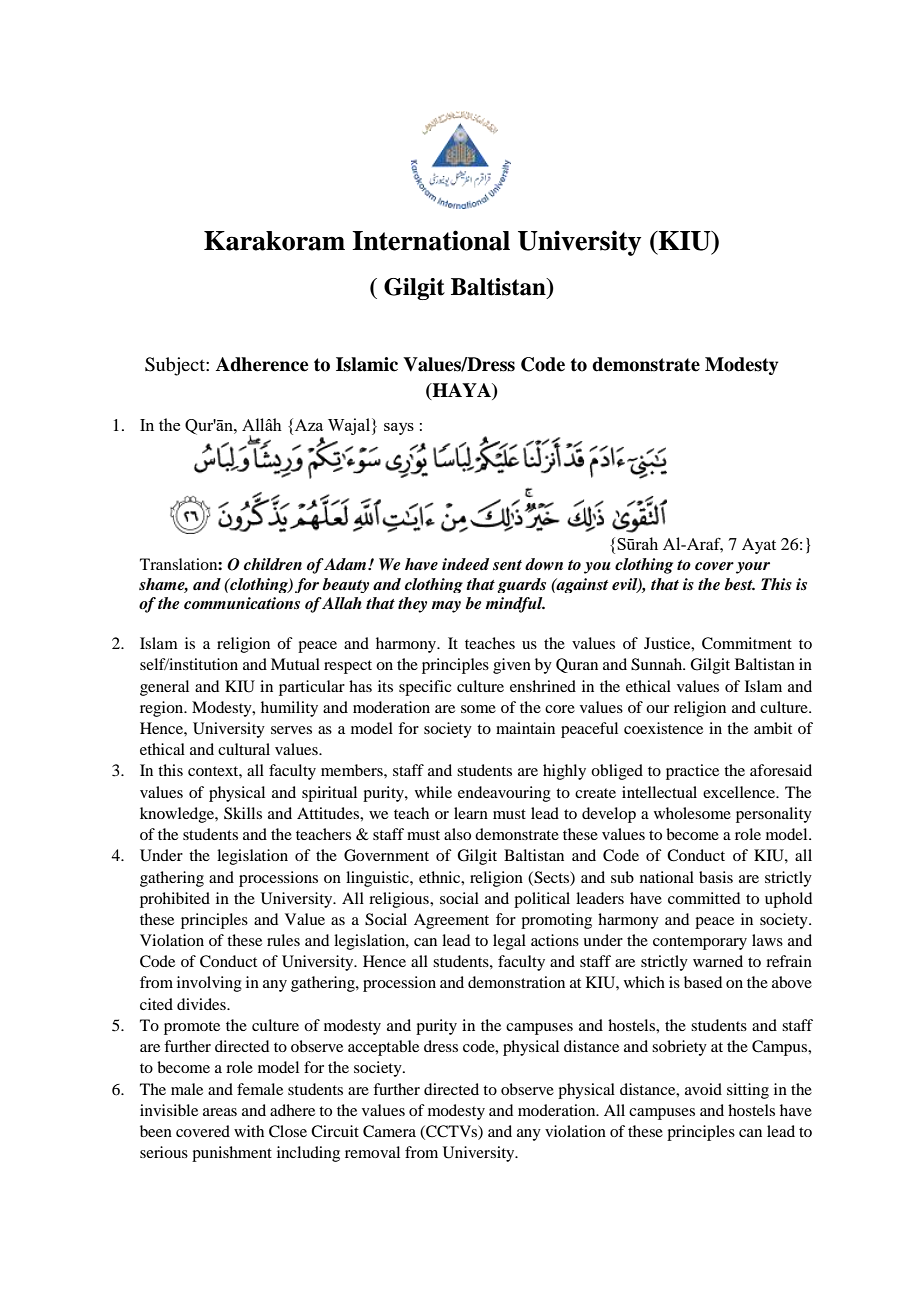 This screenshot has width=924, height=1308. What do you see at coordinates (249, 1131) in the screenshot?
I see `with` at bounding box center [249, 1131].
